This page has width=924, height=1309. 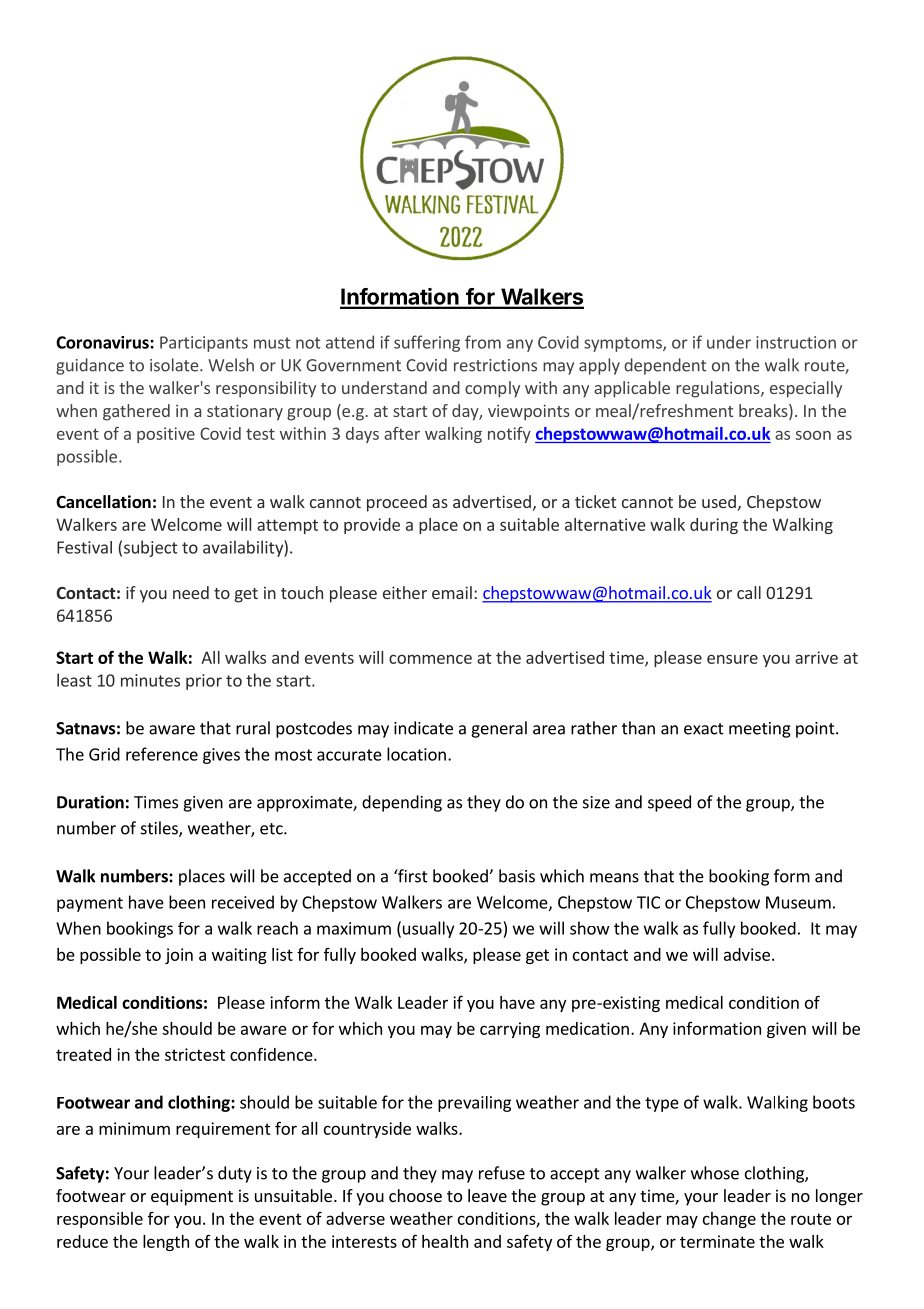 What do you see at coordinates (430, 659) in the page?
I see `commence` at bounding box center [430, 659].
